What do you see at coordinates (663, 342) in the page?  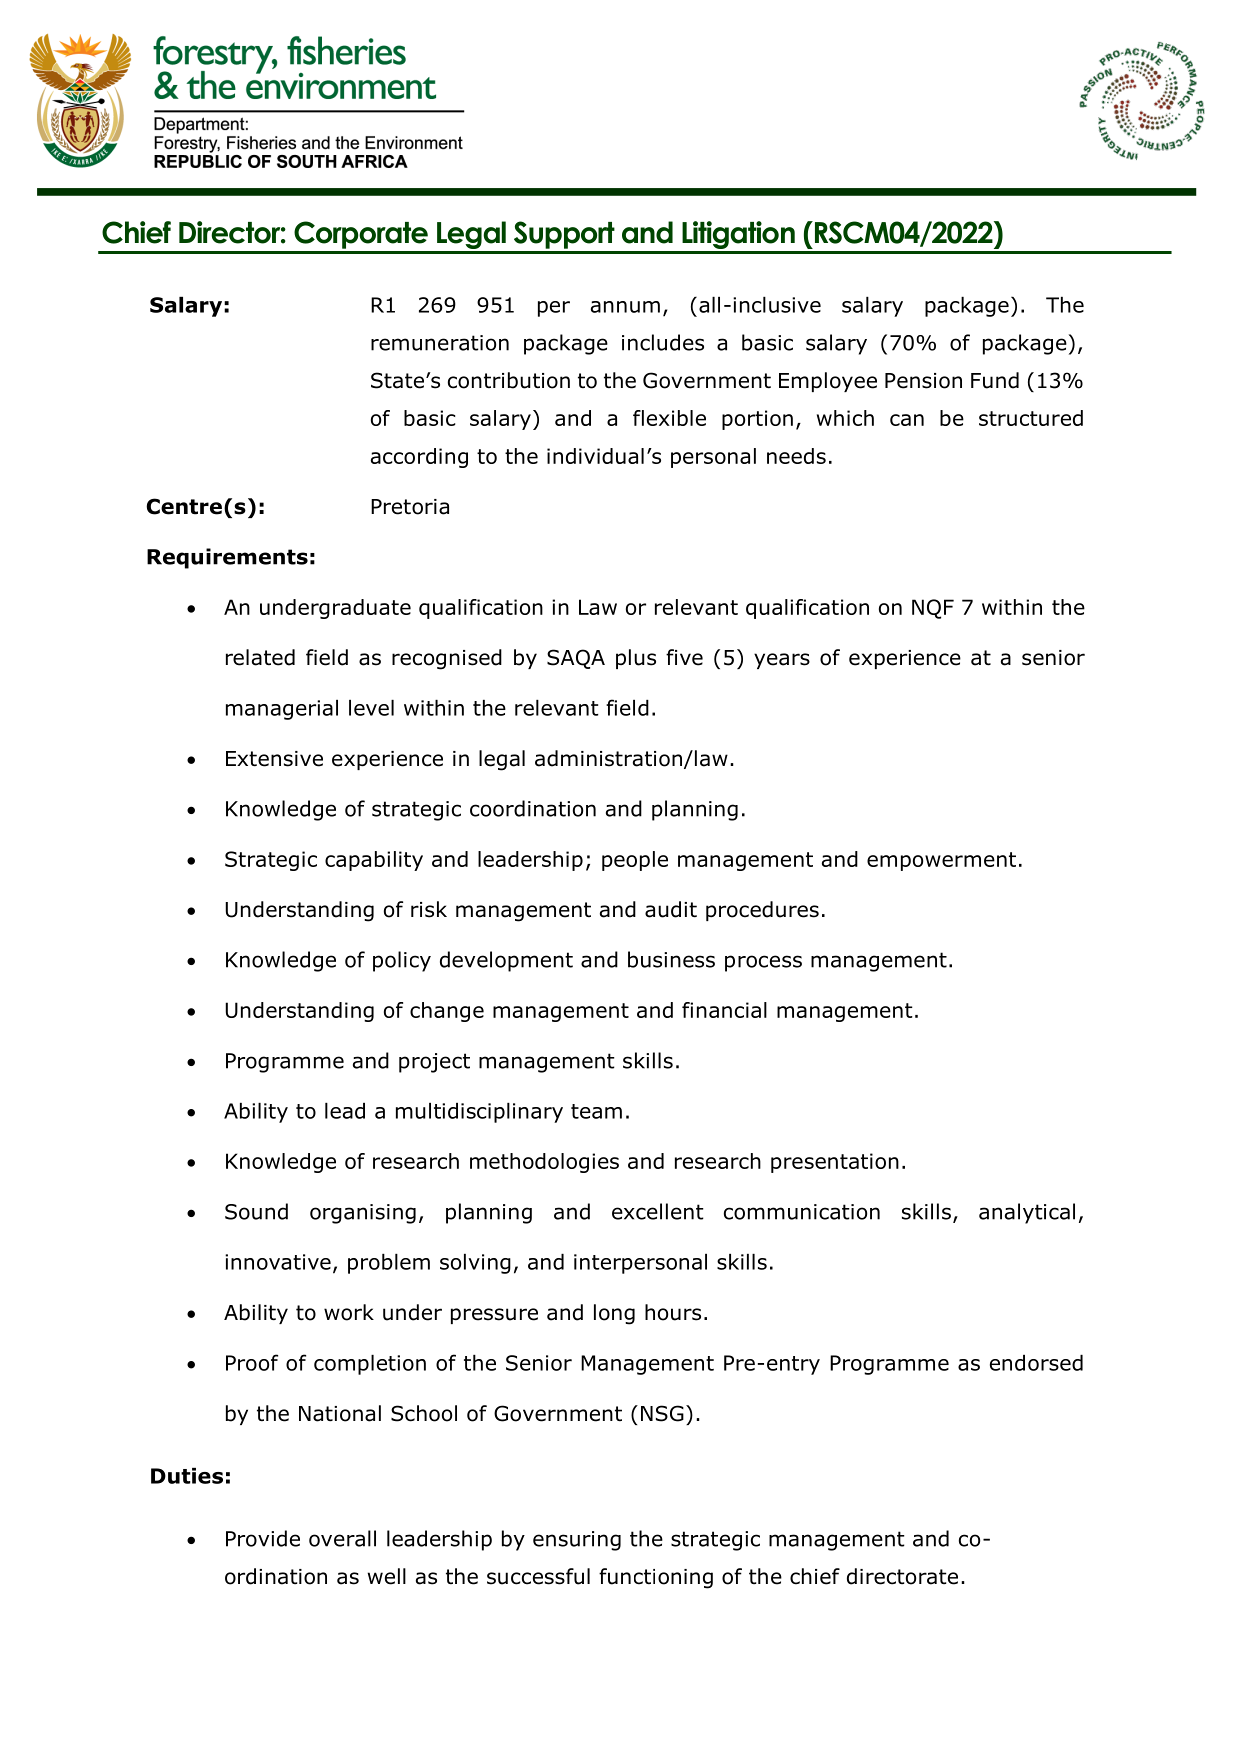 I see `includes` at bounding box center [663, 342].
